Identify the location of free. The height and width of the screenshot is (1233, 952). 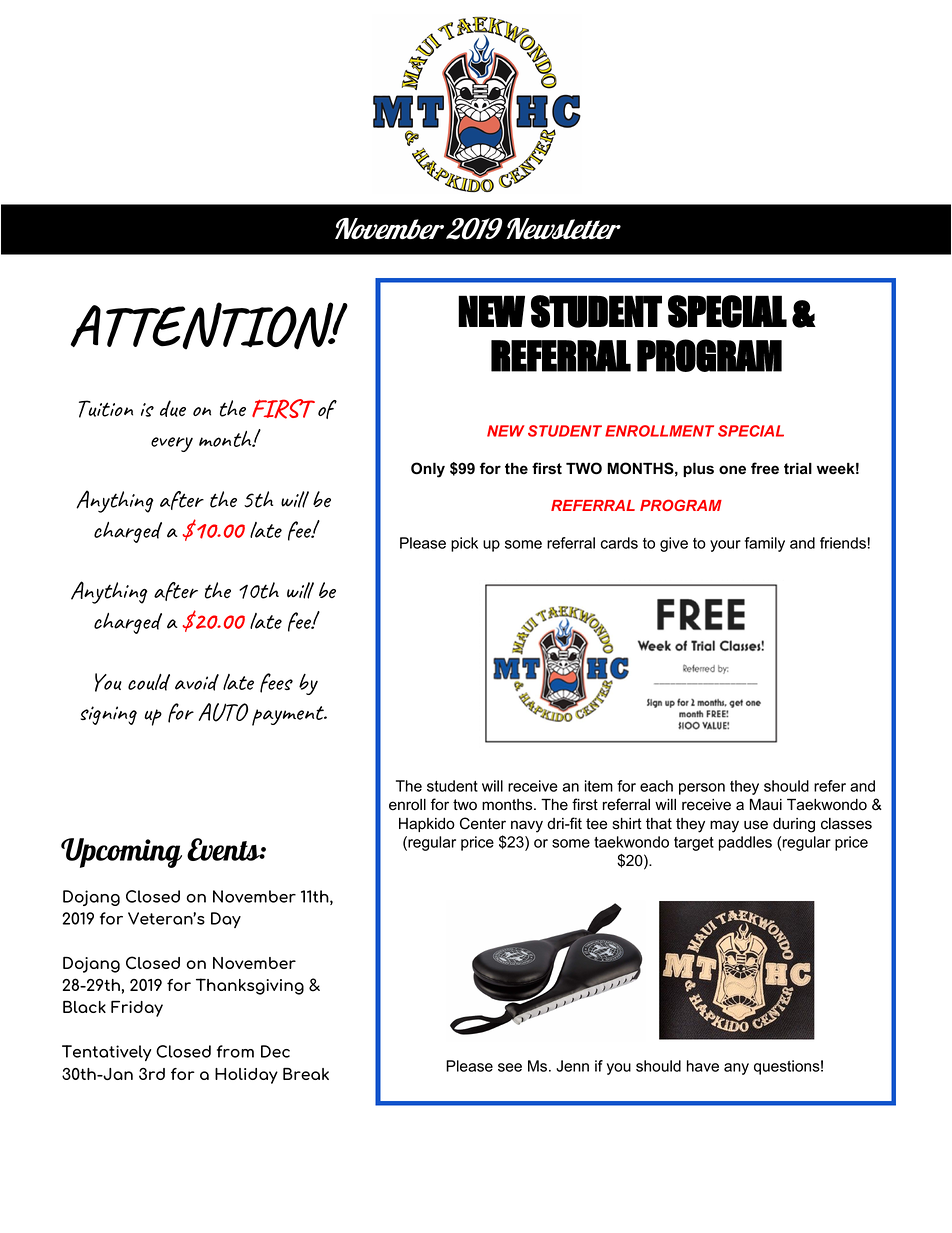
(765, 468).
